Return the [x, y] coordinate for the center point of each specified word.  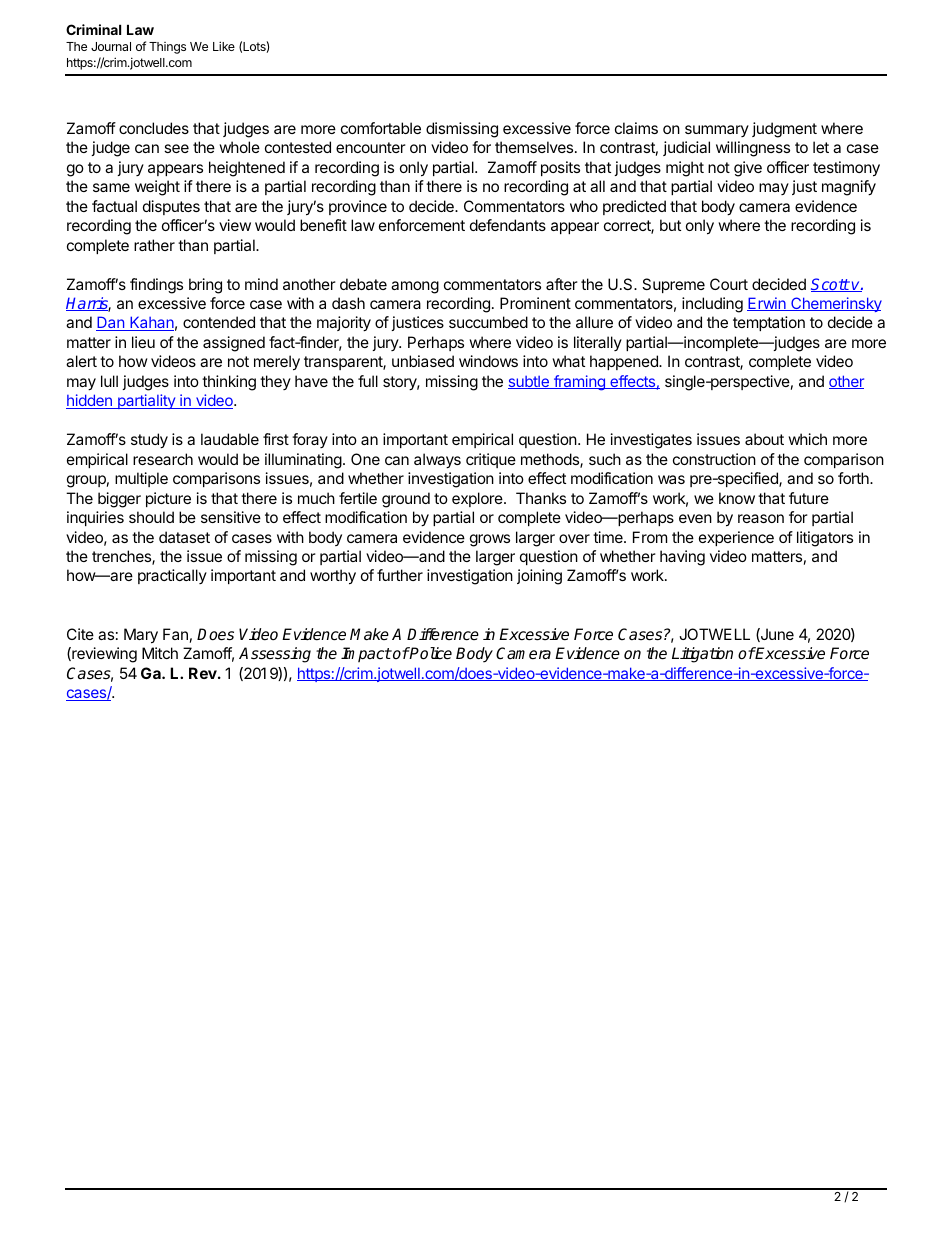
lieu [143, 342]
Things [167, 48]
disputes [171, 207]
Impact [366, 654]
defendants [508, 225]
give [748, 169]
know [737, 498]
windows [488, 361]
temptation [769, 323]
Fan [175, 634]
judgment [784, 130]
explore [478, 499]
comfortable [381, 128]
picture [168, 499]
